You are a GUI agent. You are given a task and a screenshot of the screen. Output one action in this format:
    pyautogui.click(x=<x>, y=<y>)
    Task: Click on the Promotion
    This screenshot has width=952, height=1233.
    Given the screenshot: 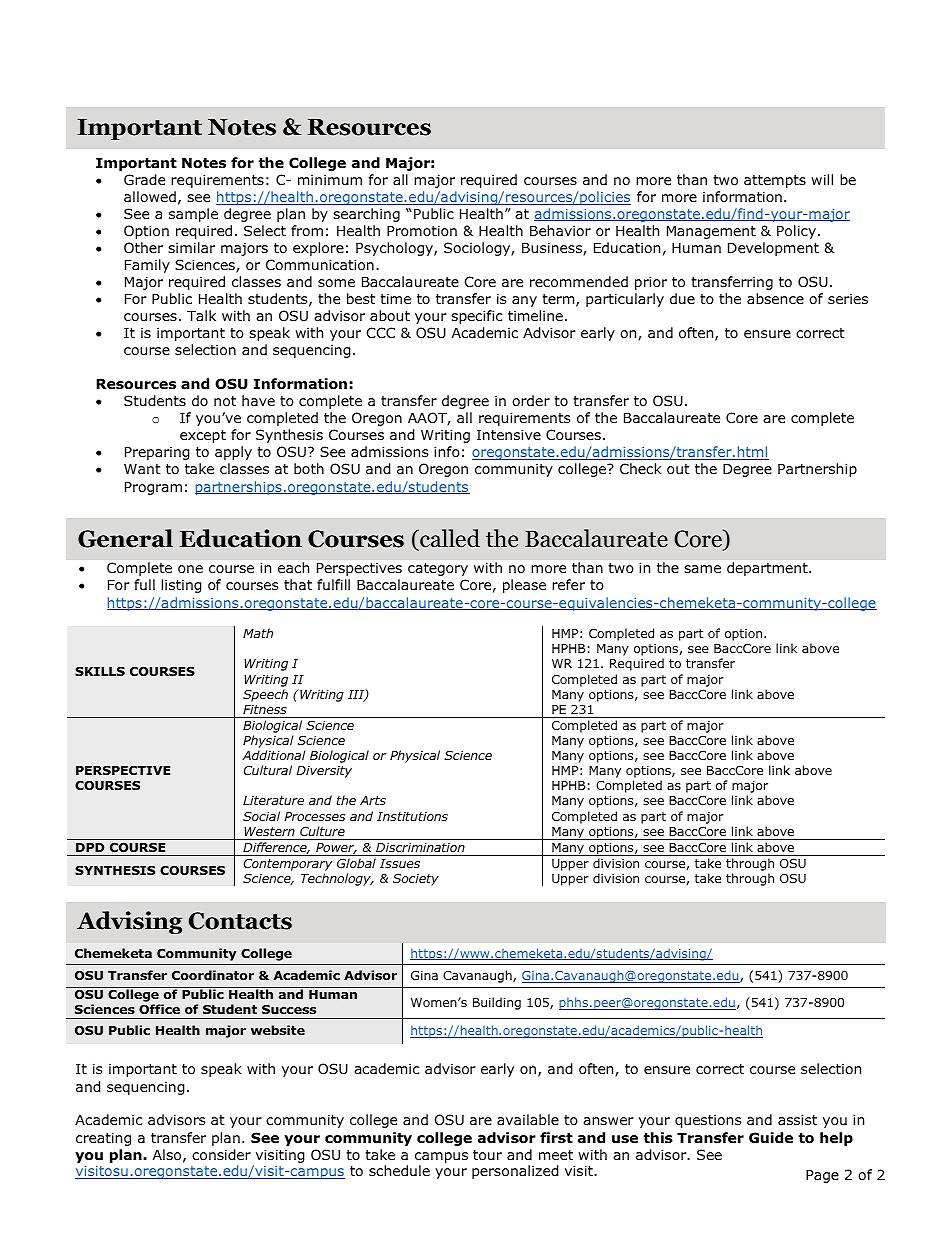 What is the action you would take?
    pyautogui.click(x=422, y=231)
